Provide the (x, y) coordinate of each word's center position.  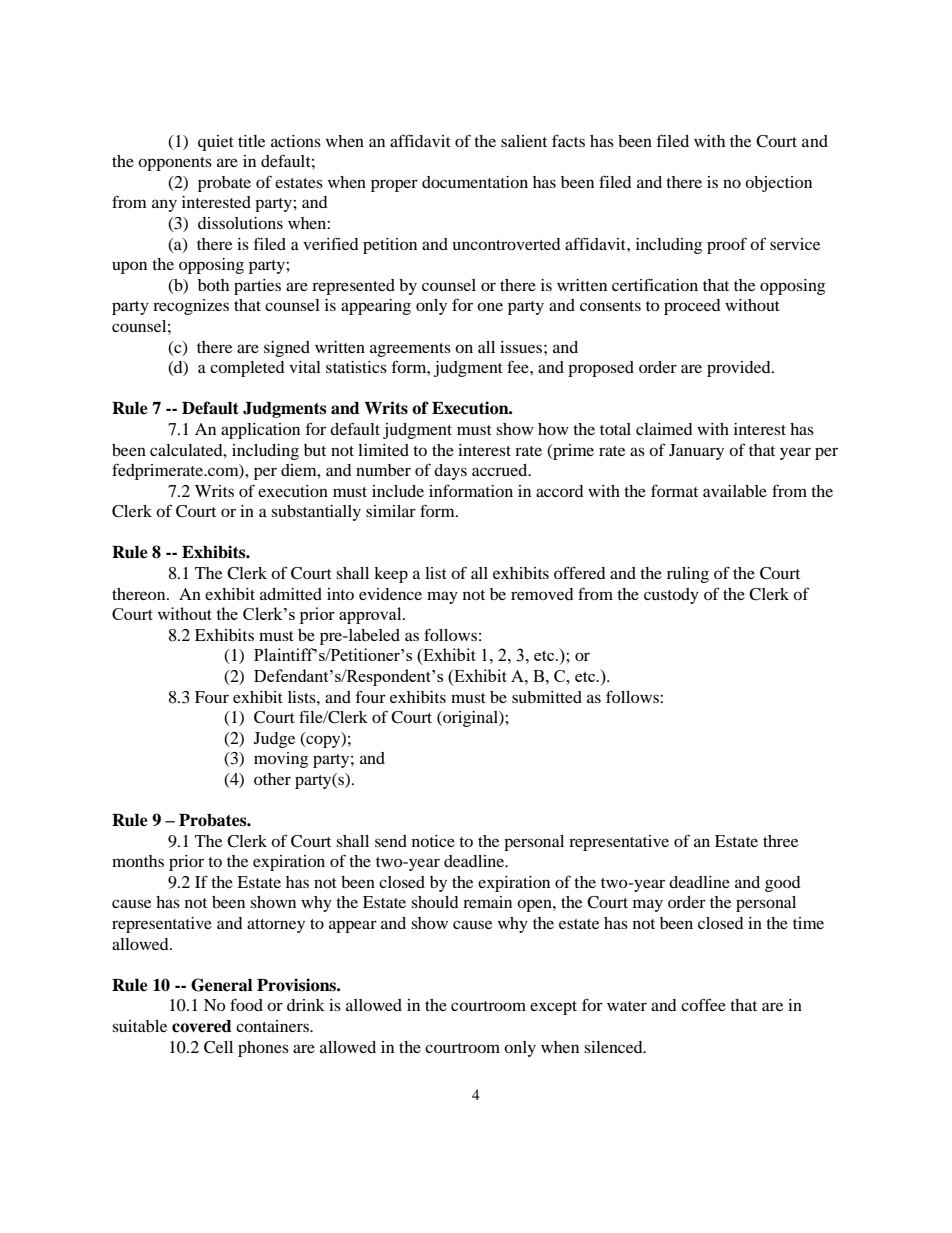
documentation (475, 182)
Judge (274, 740)
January (696, 452)
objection (778, 184)
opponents (175, 164)
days (450, 472)
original (470, 719)
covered (202, 1026)
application (260, 431)
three (780, 841)
